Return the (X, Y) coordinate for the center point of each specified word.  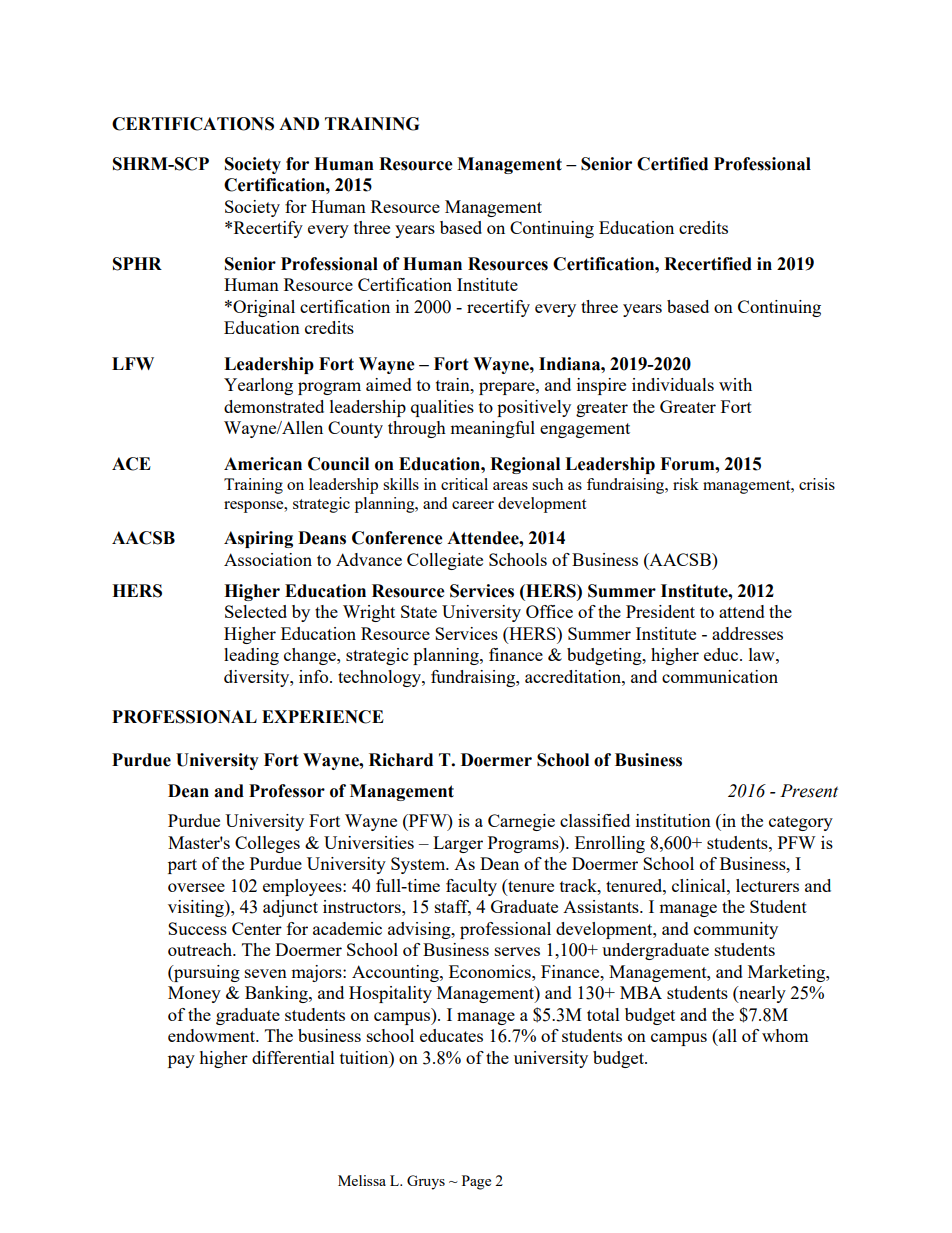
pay (181, 1061)
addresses (747, 633)
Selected (256, 611)
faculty (471, 887)
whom (785, 1035)
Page (476, 1182)
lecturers (767, 885)
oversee (196, 887)
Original (264, 308)
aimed (389, 384)
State (419, 611)
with (735, 384)
